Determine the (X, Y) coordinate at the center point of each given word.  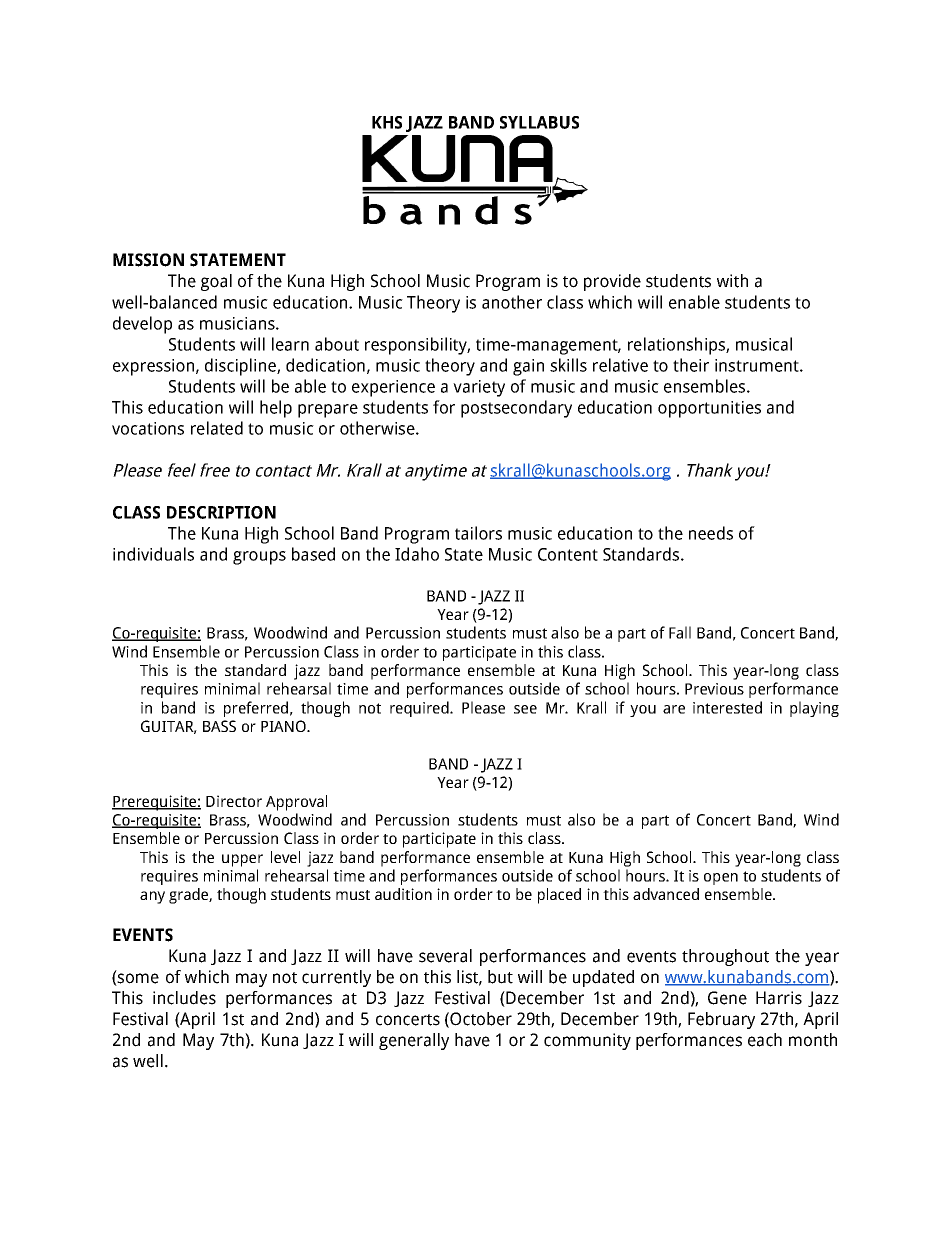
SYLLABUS (539, 122)
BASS (219, 726)
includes (184, 998)
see (525, 709)
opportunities (709, 409)
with (732, 281)
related (217, 428)
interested (727, 707)
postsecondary (516, 409)
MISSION (148, 260)
